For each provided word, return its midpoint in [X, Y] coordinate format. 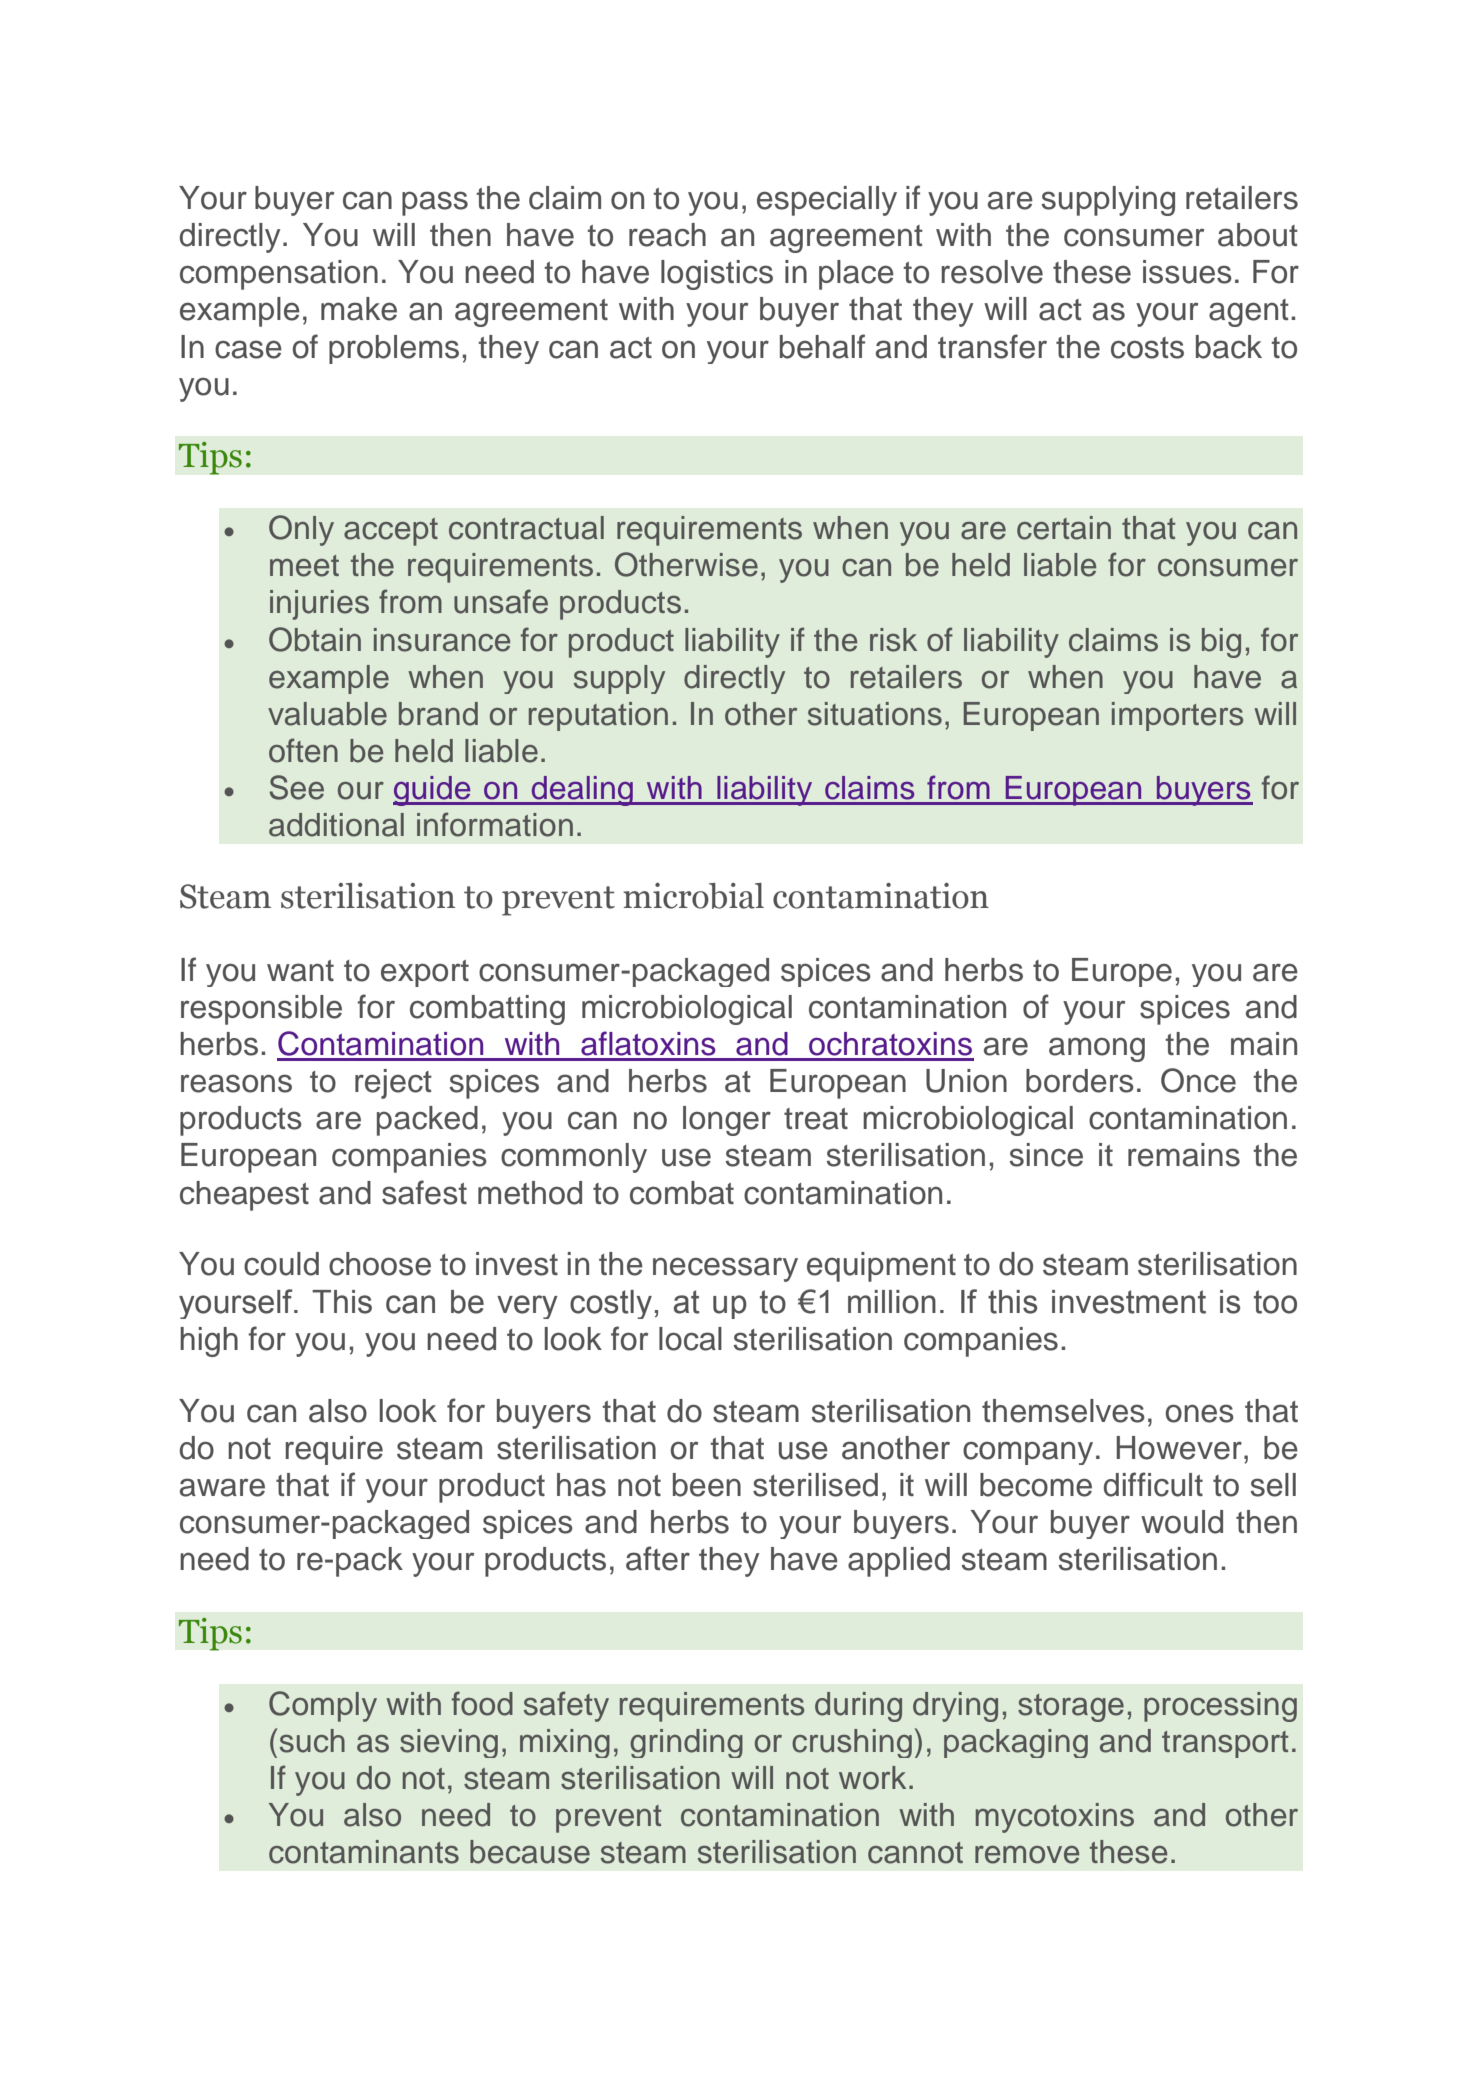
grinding [686, 1743]
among [1097, 1049]
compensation [279, 275]
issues [1187, 272]
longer [727, 1121]
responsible [261, 1010]
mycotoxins [1055, 1818]
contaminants [364, 1852]
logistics [717, 275]
